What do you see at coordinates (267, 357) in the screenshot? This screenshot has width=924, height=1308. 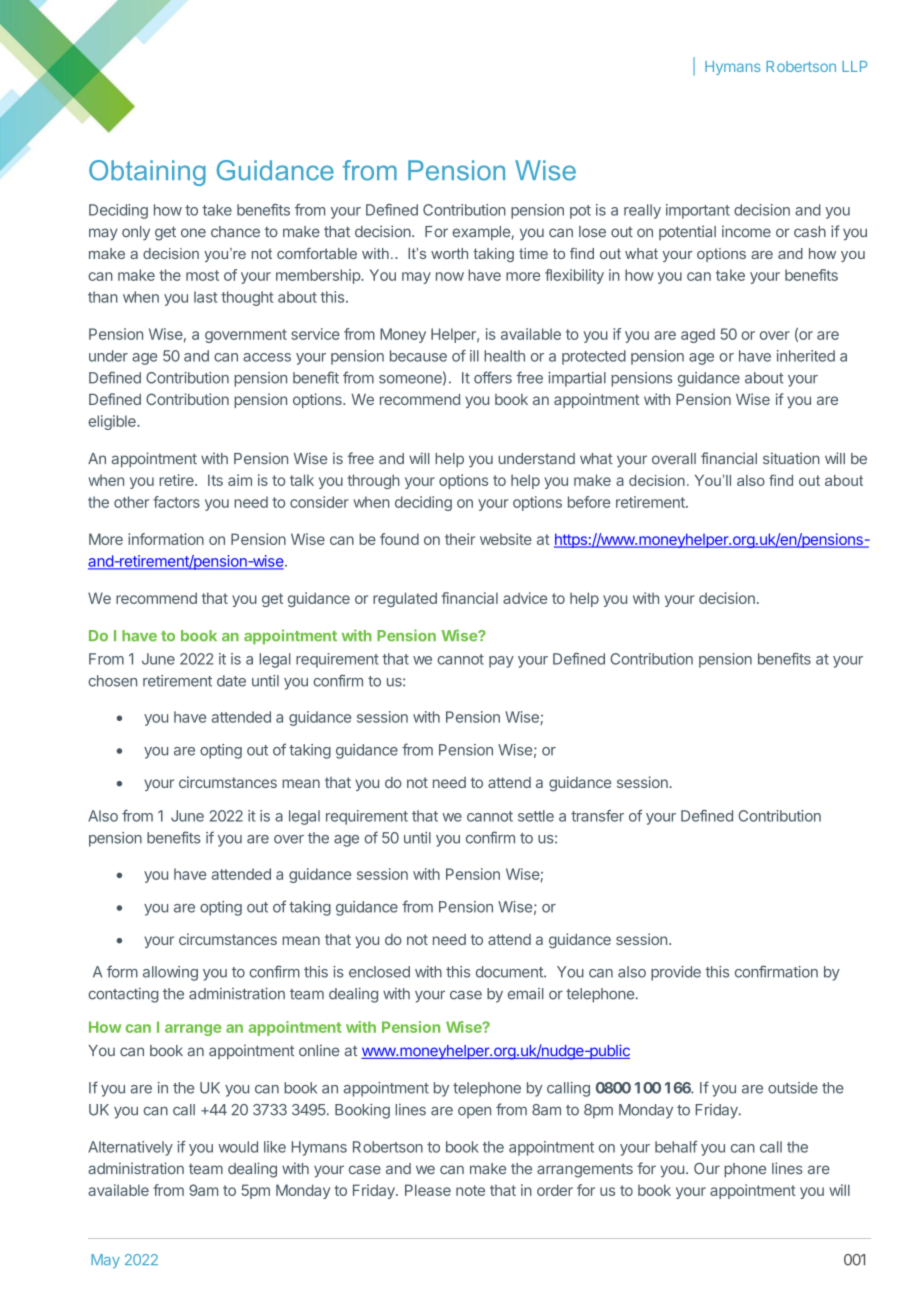 I see `access` at bounding box center [267, 357].
